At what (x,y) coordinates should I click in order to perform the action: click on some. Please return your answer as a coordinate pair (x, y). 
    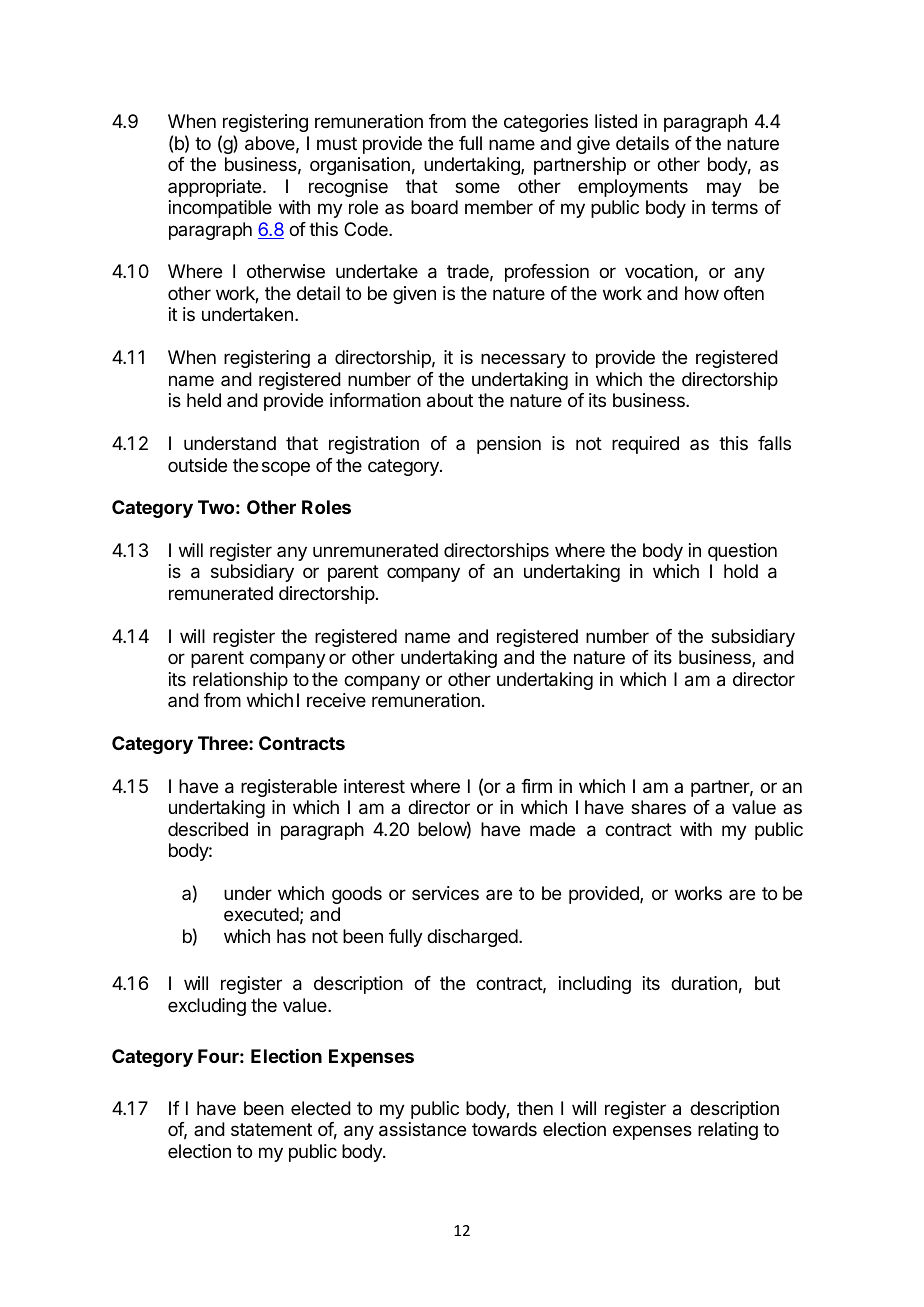
    Looking at the image, I should click on (477, 187).
